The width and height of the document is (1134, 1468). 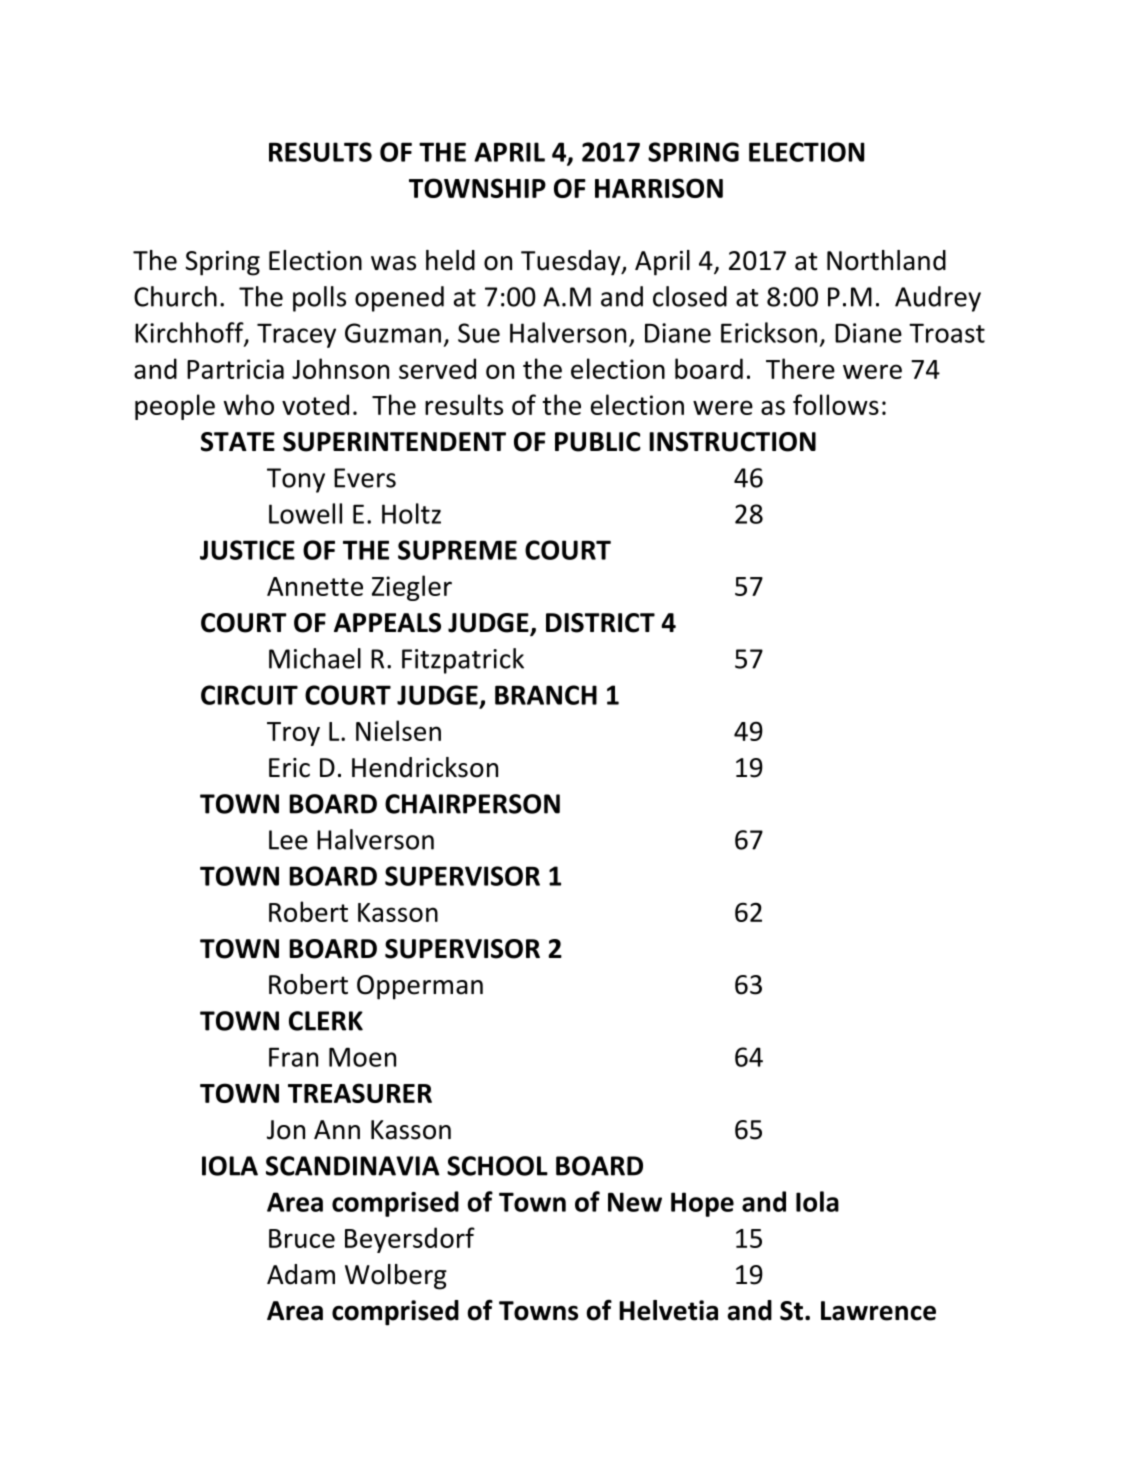 What do you see at coordinates (296, 480) in the document?
I see `Tony` at bounding box center [296, 480].
